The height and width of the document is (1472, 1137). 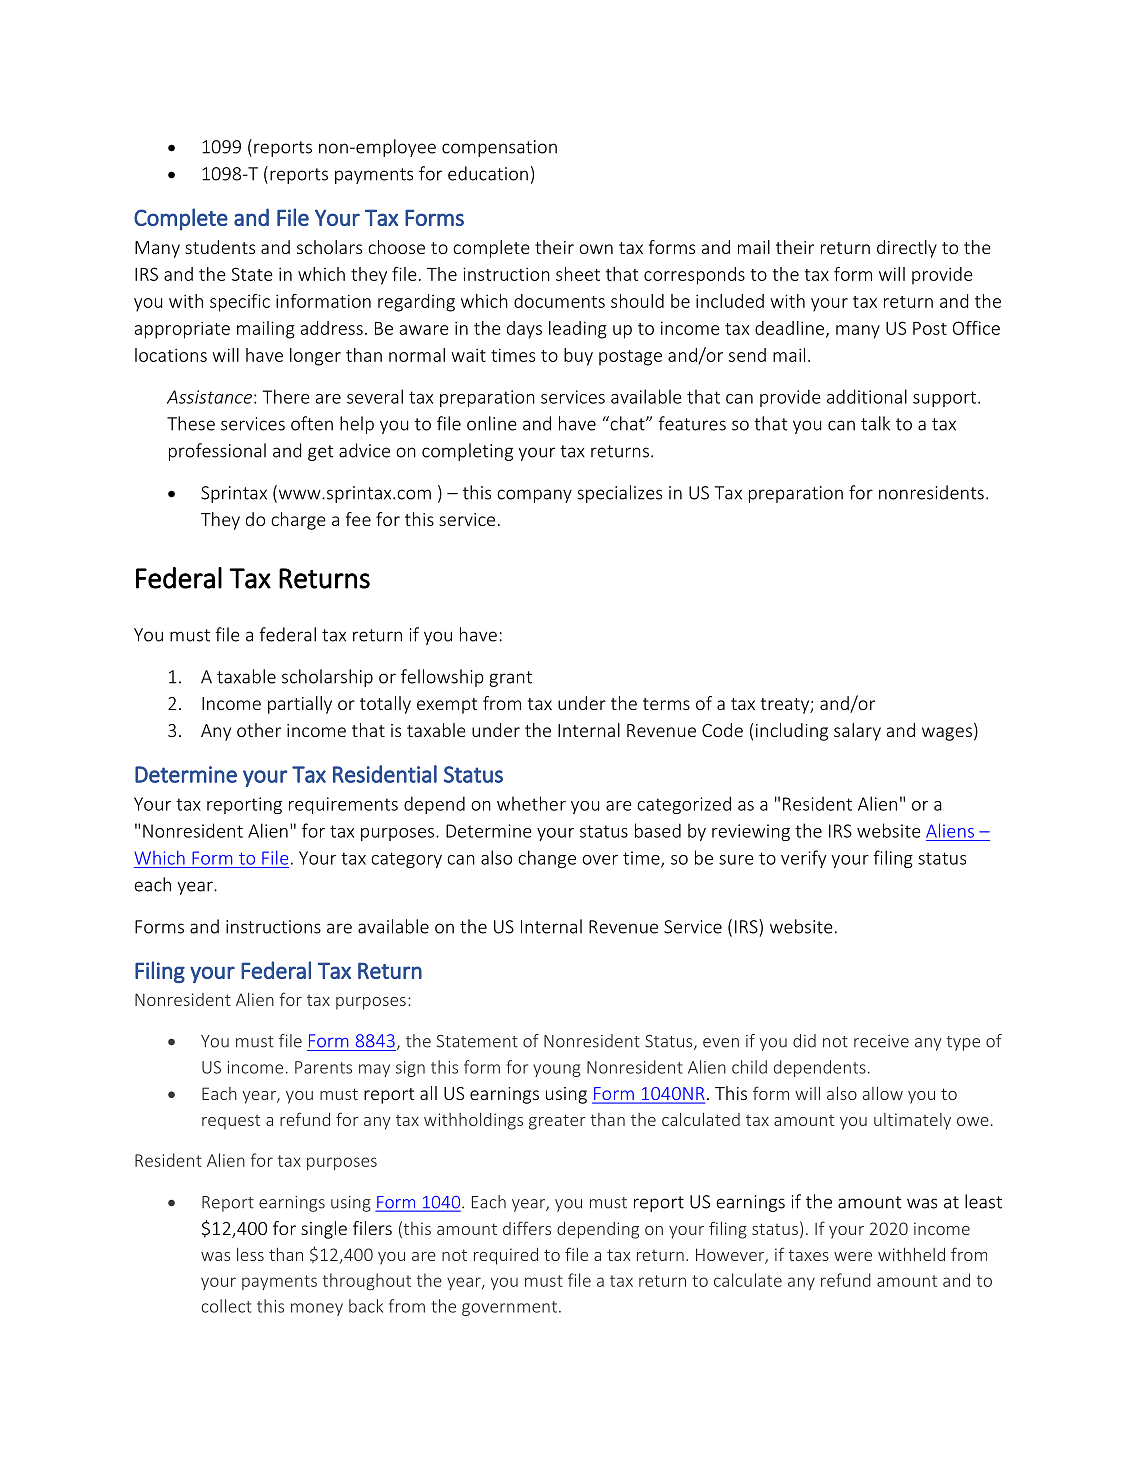 I want to click on receive, so click(x=881, y=1041).
